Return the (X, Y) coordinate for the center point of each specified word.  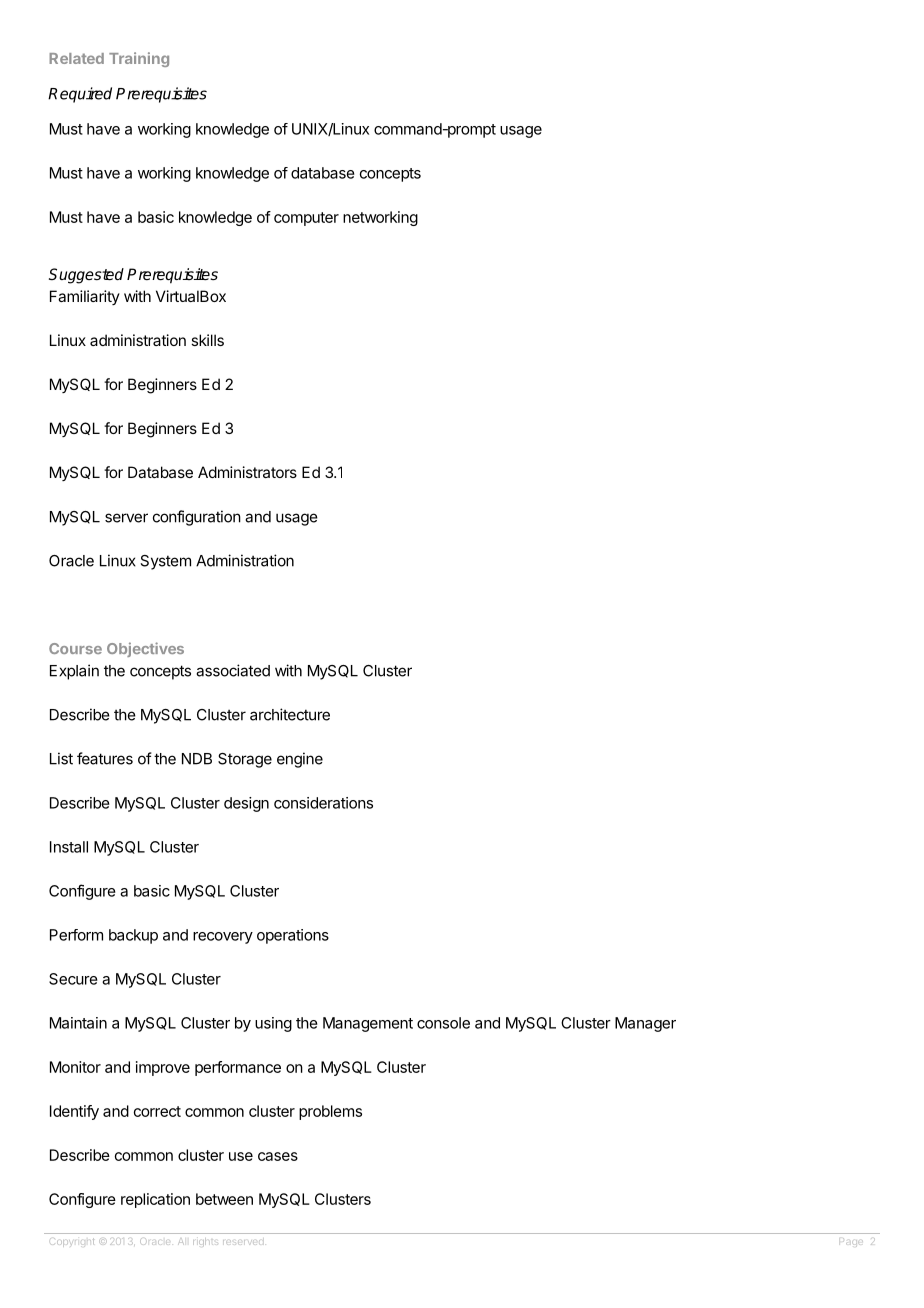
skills (207, 340)
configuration (197, 518)
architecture (290, 714)
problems (330, 1112)
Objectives (145, 649)
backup (133, 936)
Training (139, 59)
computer (306, 219)
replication (155, 1200)
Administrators (247, 472)
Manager (645, 1024)
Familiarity (85, 297)
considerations (323, 803)
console (443, 1023)
